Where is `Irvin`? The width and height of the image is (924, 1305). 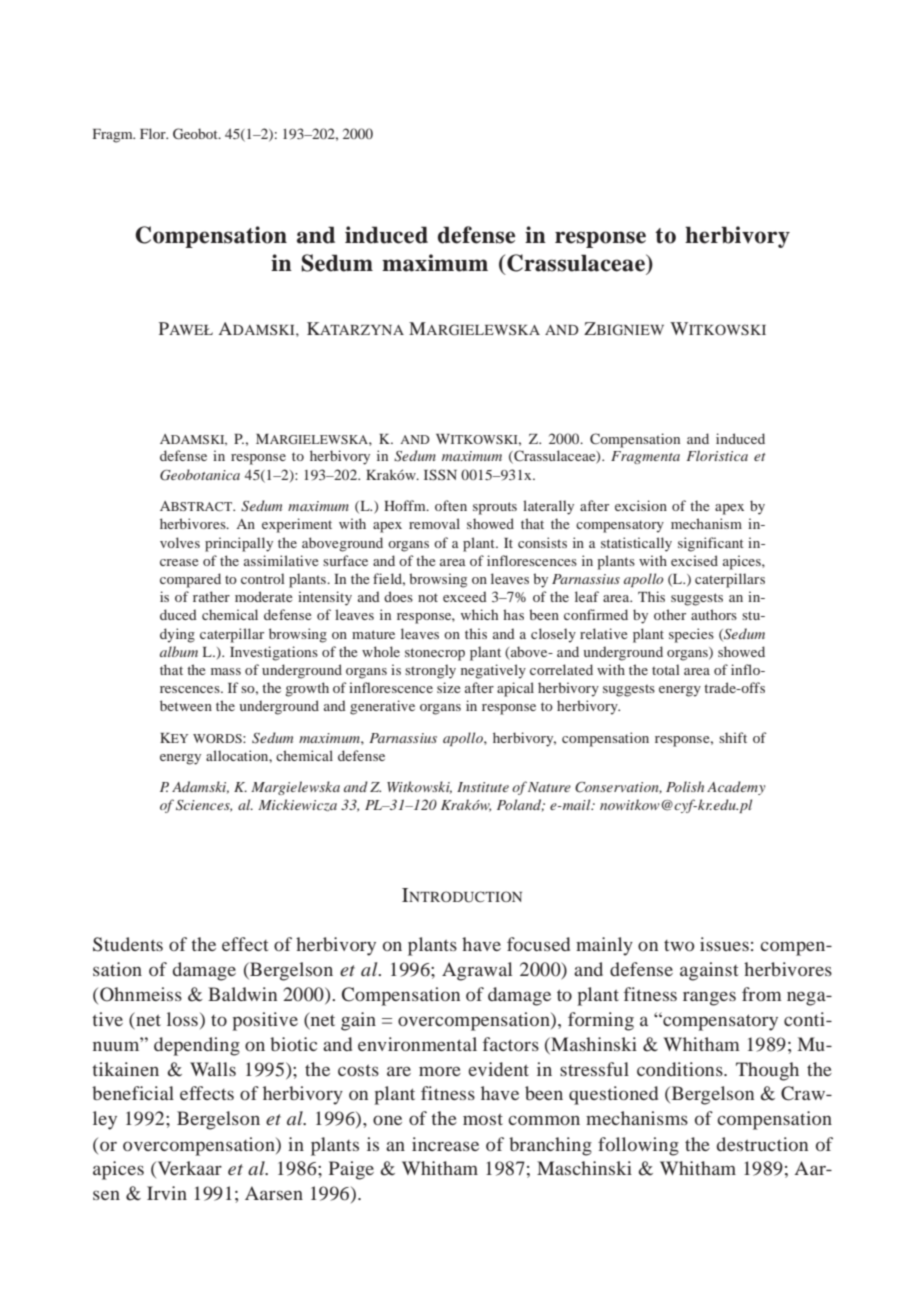 Irvin is located at coordinates (167, 1193).
